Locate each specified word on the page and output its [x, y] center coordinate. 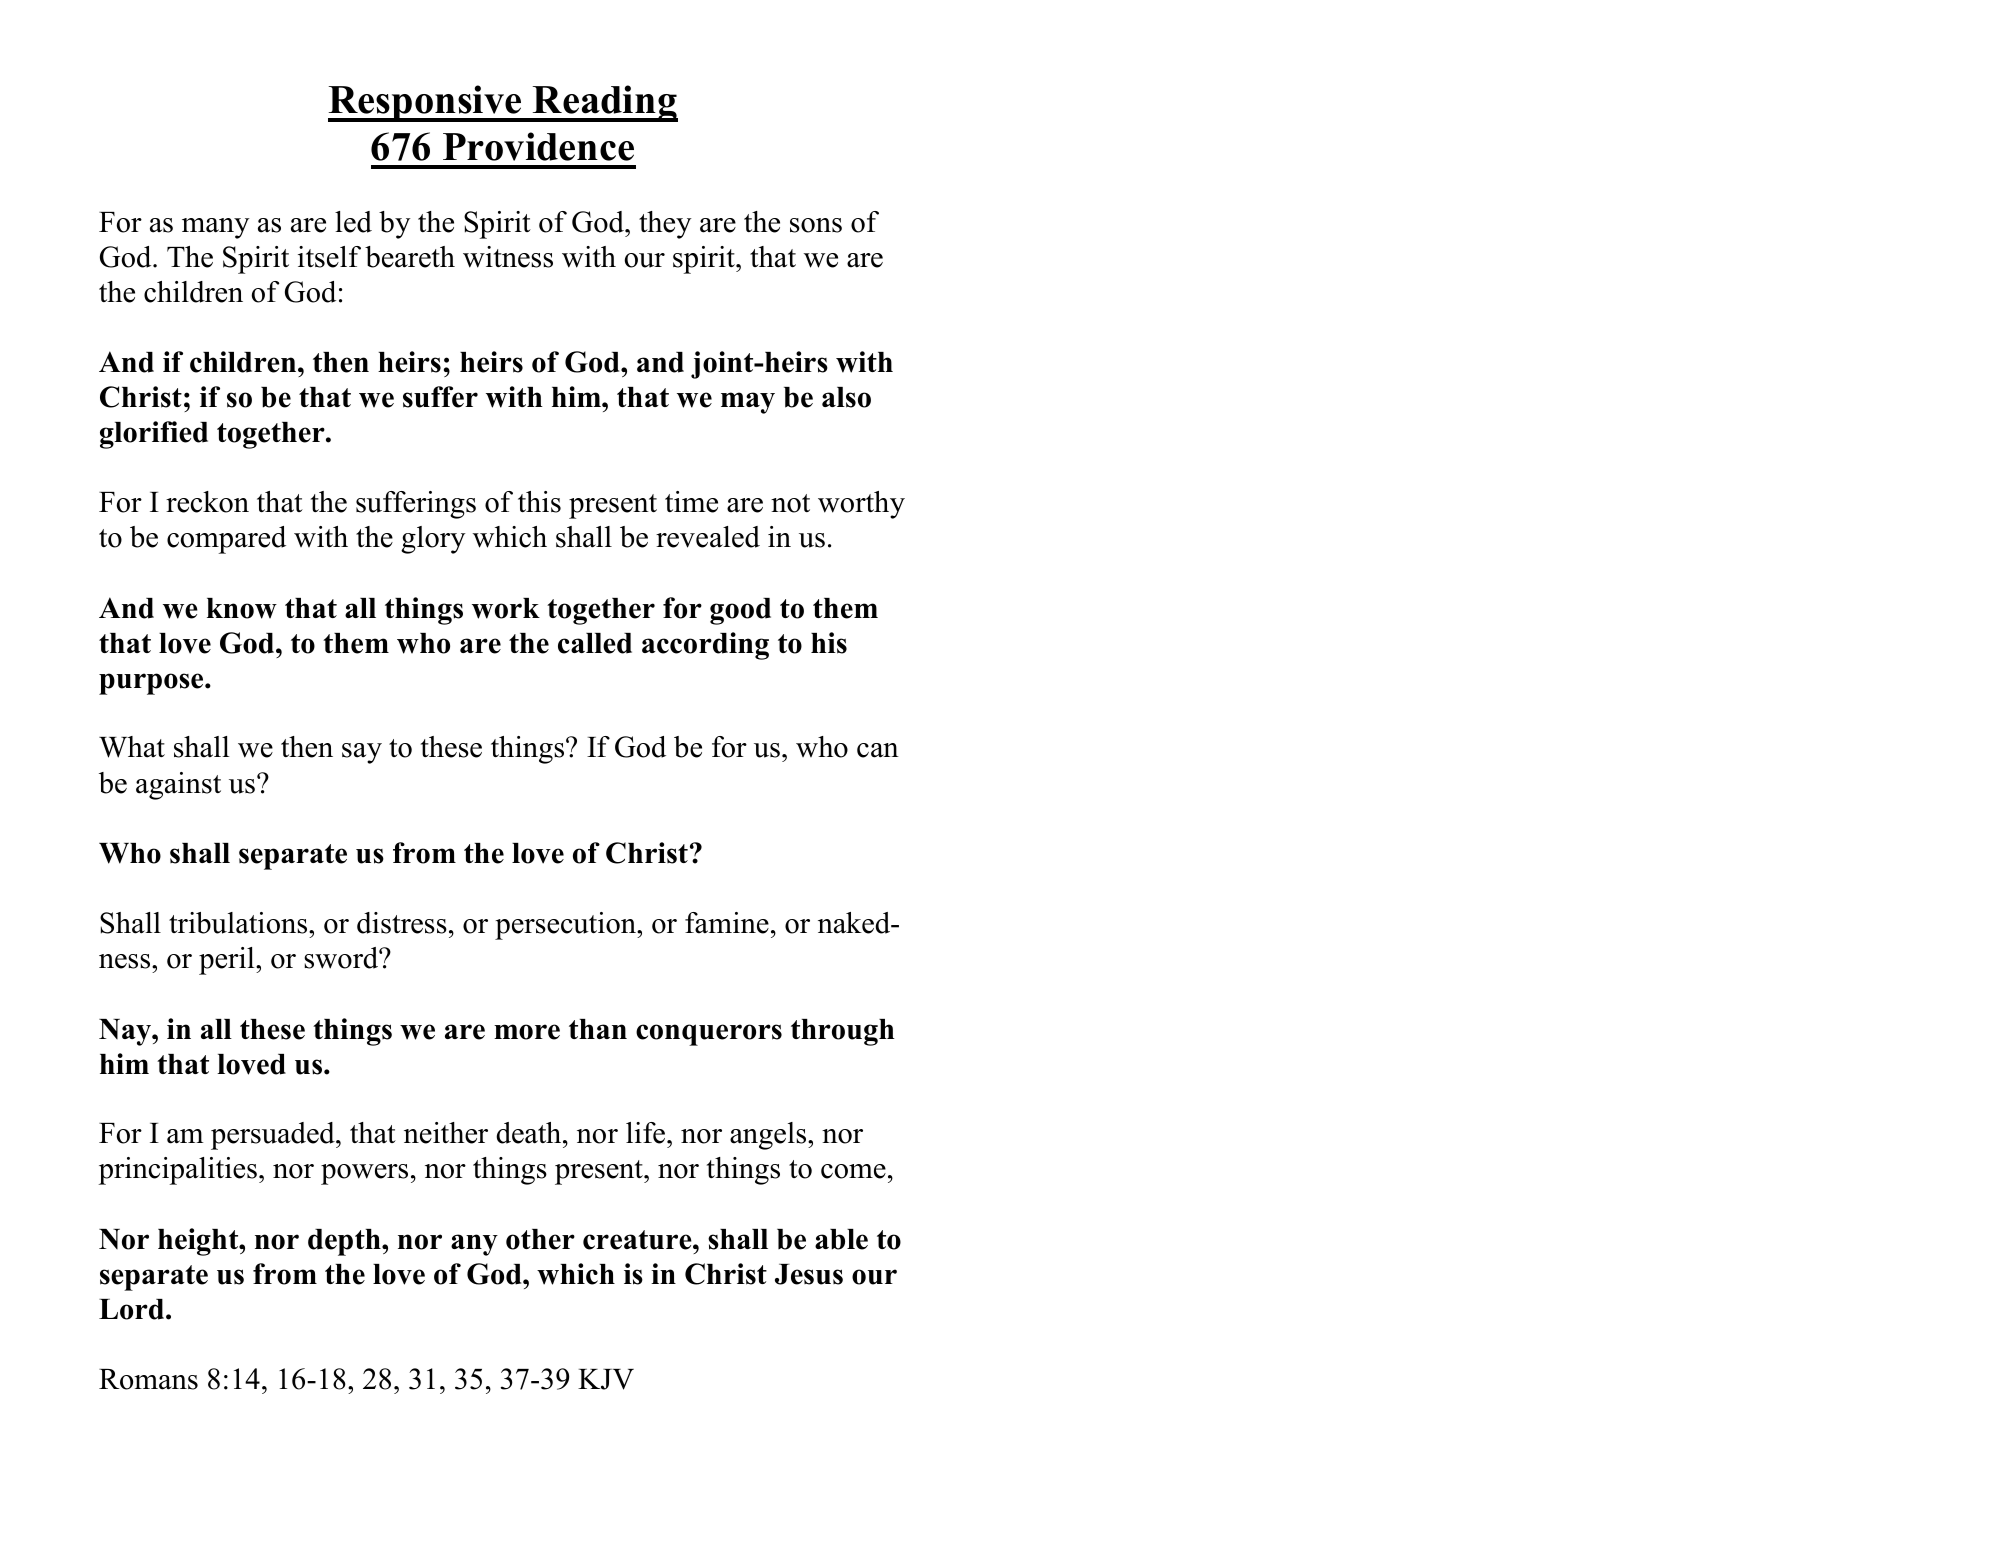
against [178, 786]
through [843, 1032]
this [539, 502]
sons [816, 225]
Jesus [809, 1274]
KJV [606, 1379]
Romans [148, 1379]
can [878, 750]
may [748, 403]
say [362, 753]
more [527, 1032]
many [216, 228]
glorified [154, 435]
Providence [538, 146]
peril [228, 961]
